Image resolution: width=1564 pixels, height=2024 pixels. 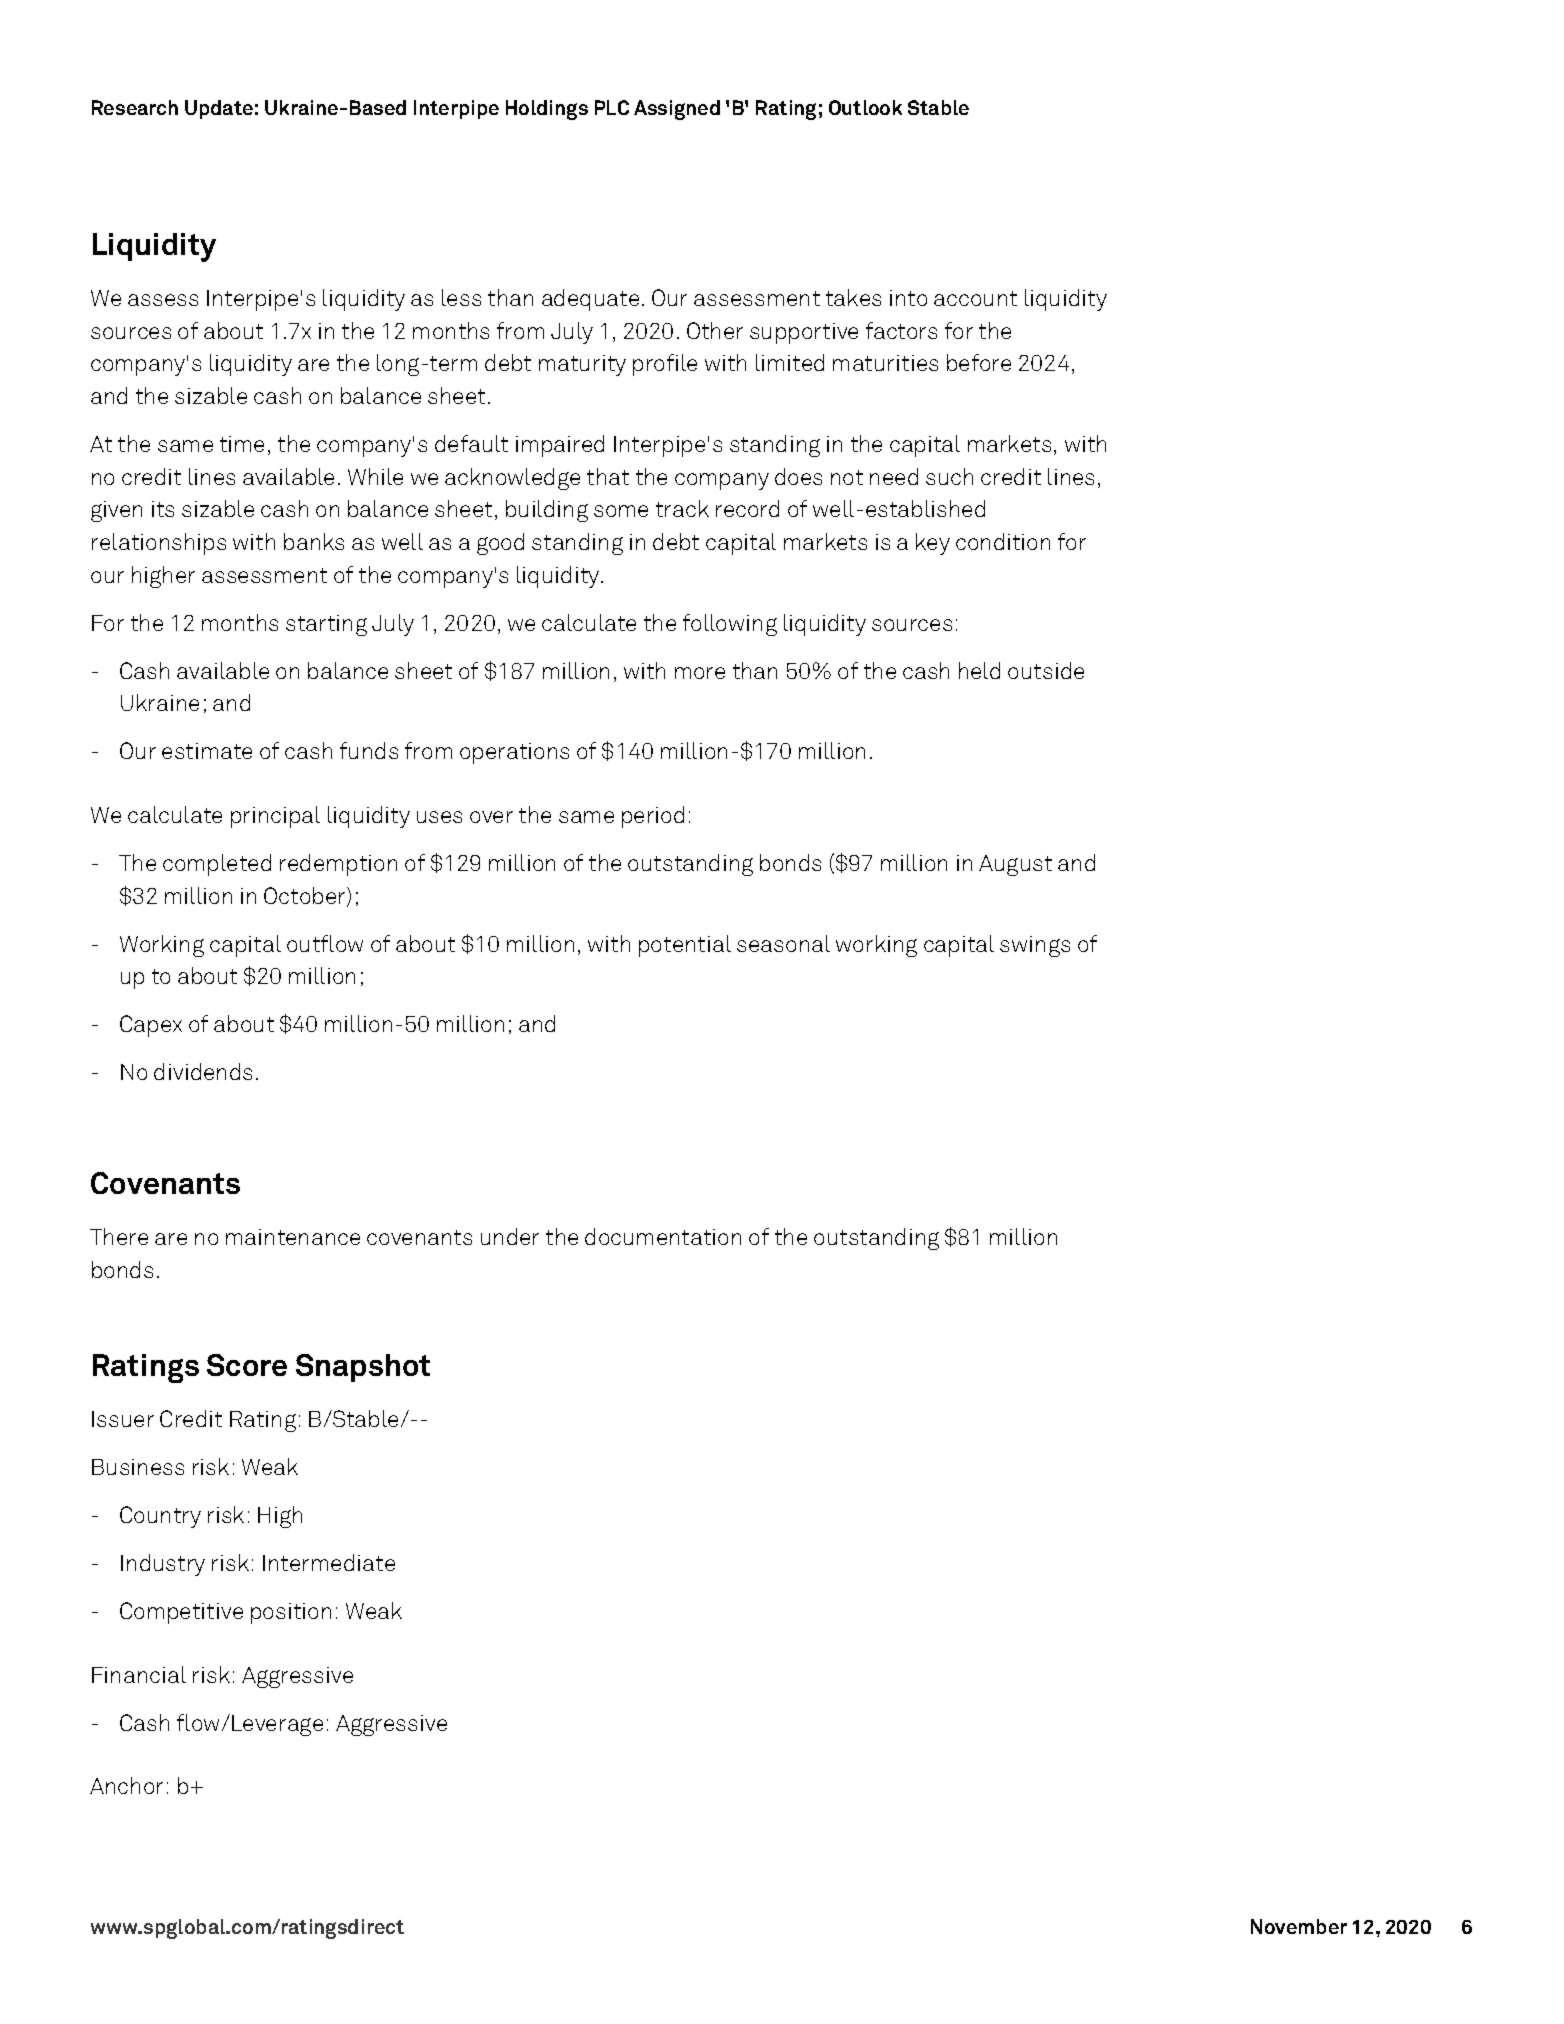 I want to click on November, so click(x=1299, y=1926).
